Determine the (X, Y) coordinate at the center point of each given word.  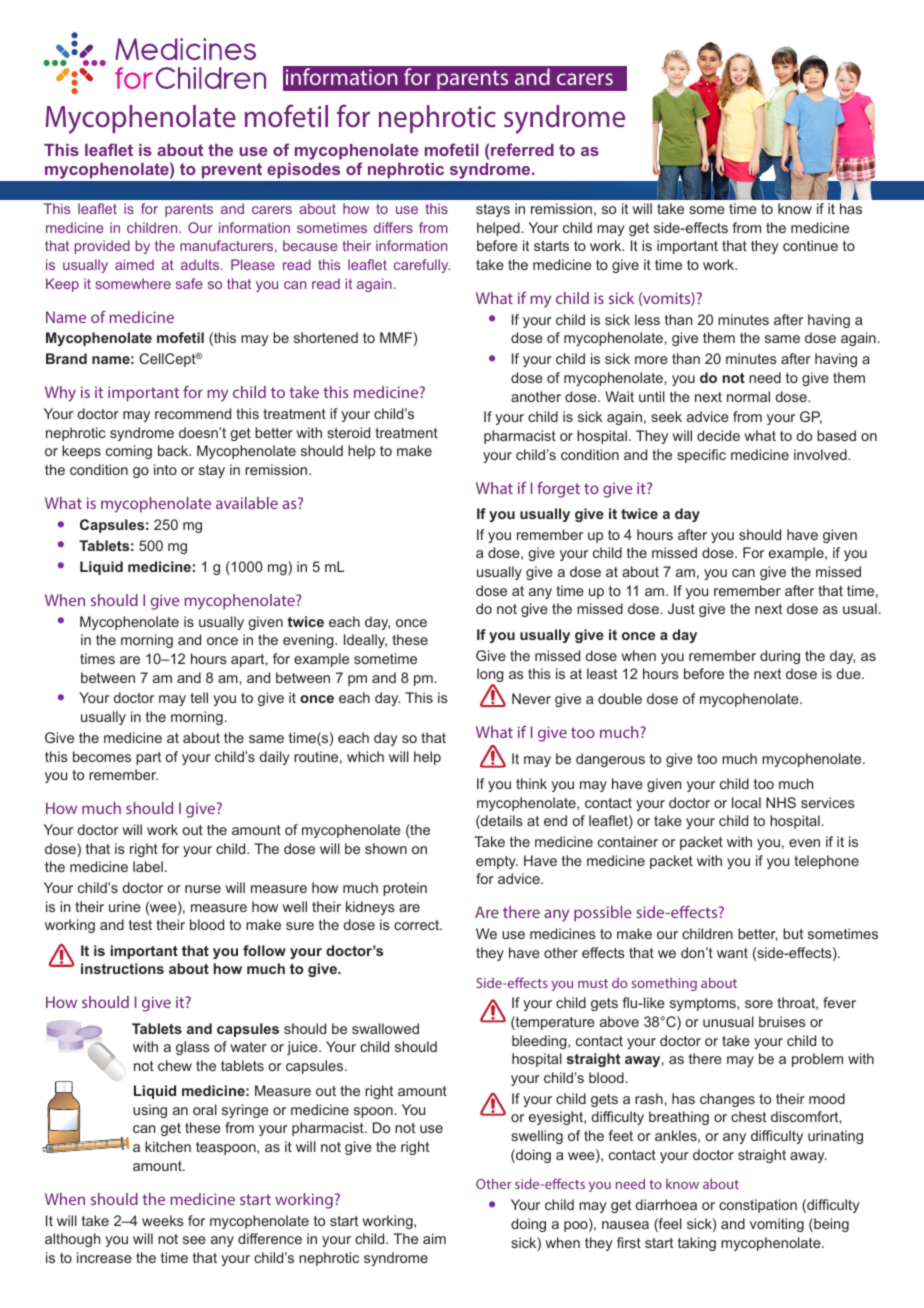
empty (497, 862)
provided (102, 247)
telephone (826, 862)
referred (522, 149)
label (148, 866)
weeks (163, 1220)
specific (701, 456)
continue (810, 245)
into (165, 469)
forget (558, 490)
